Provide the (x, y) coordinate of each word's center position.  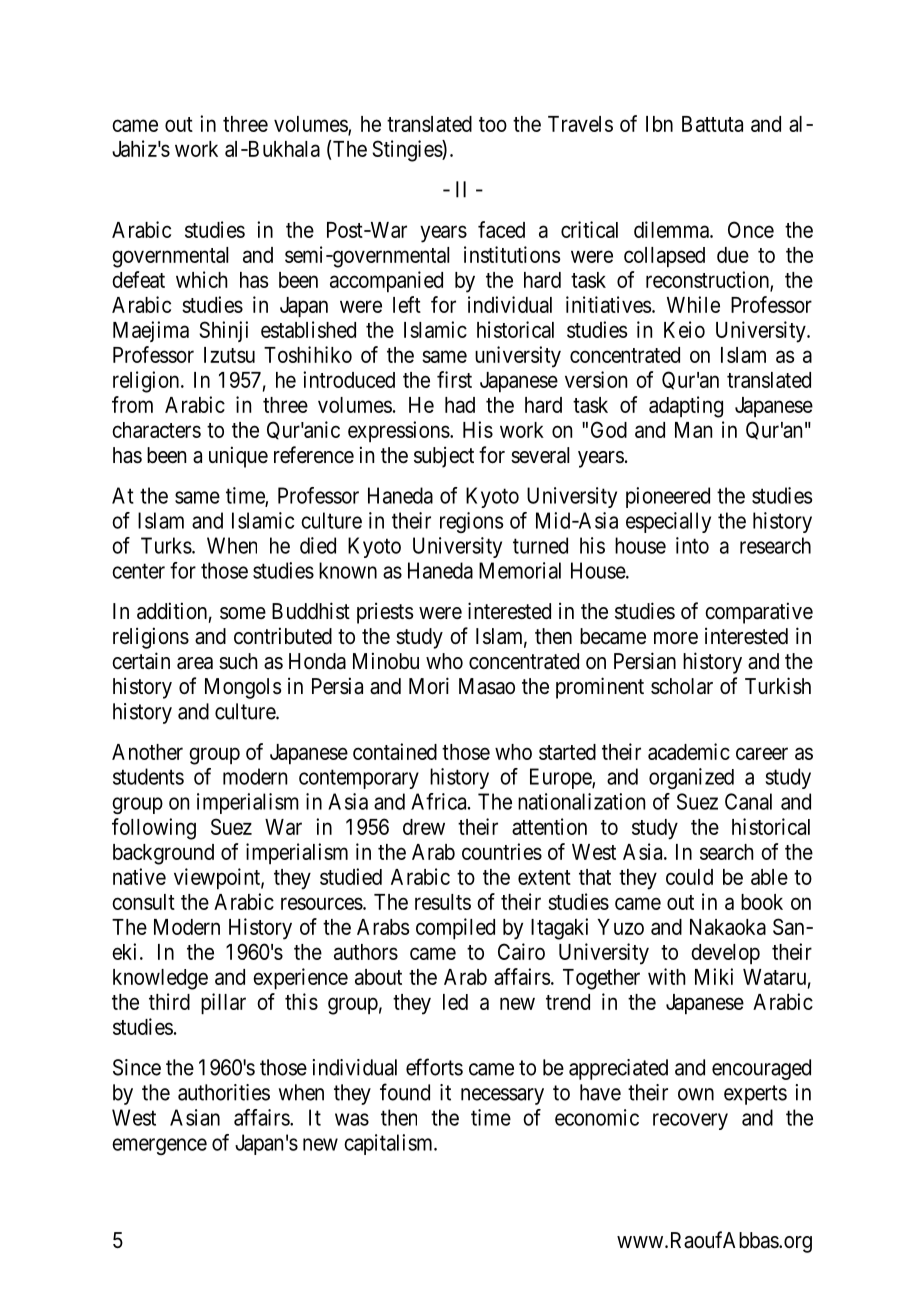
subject (444, 457)
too (493, 124)
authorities (224, 1092)
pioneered (668, 497)
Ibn (659, 124)
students (148, 776)
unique (238, 457)
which (202, 279)
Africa (440, 801)
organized (691, 778)
